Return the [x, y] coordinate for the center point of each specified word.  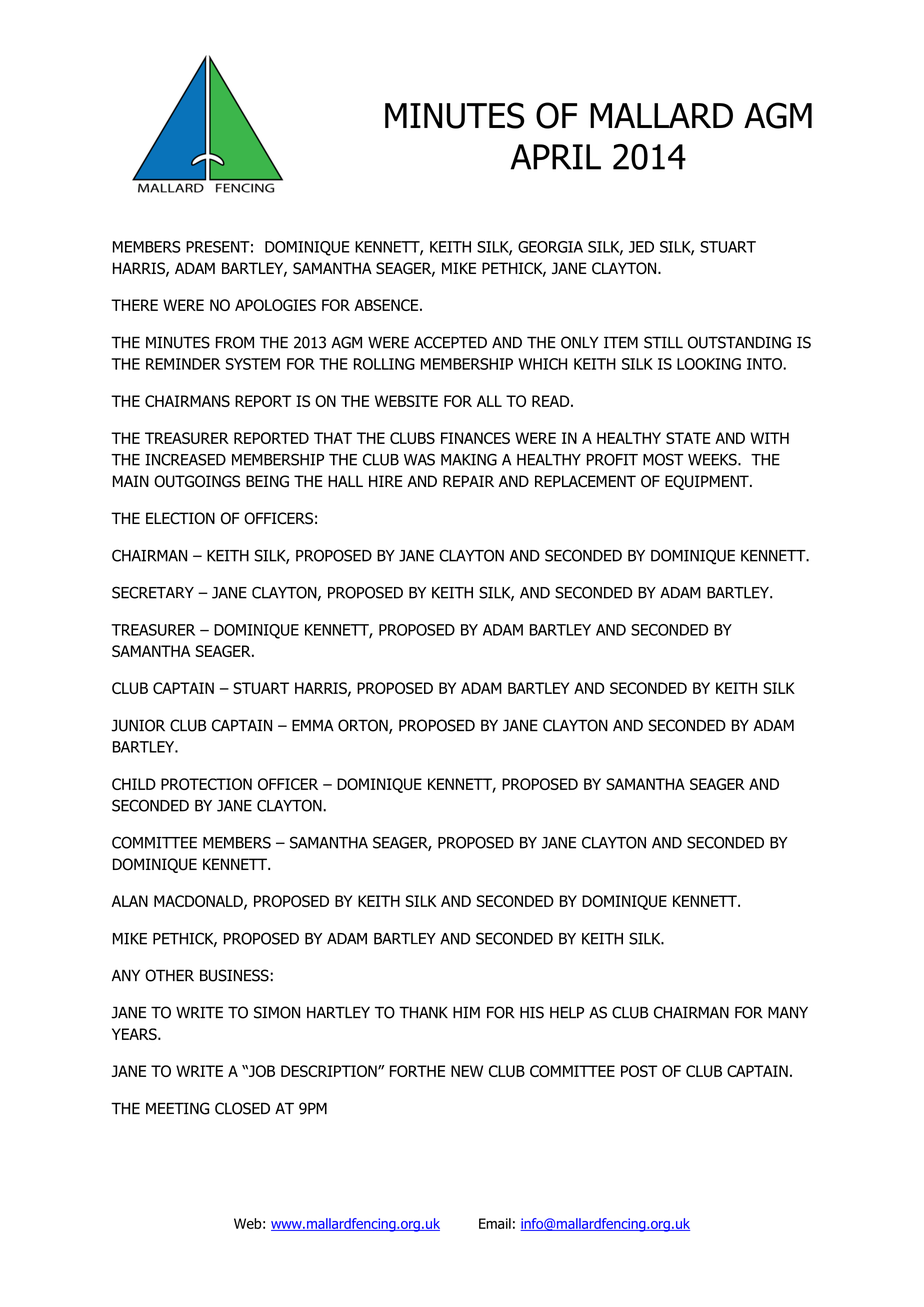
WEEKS [713, 459]
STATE [688, 438]
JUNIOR [138, 725]
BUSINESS [235, 975]
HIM [466, 1012]
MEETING [177, 1108]
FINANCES [475, 438]
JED [641, 247]
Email [495, 1223]
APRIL [555, 157]
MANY [788, 1012]
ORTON [364, 726]
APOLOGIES [275, 305]
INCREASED [185, 460]
